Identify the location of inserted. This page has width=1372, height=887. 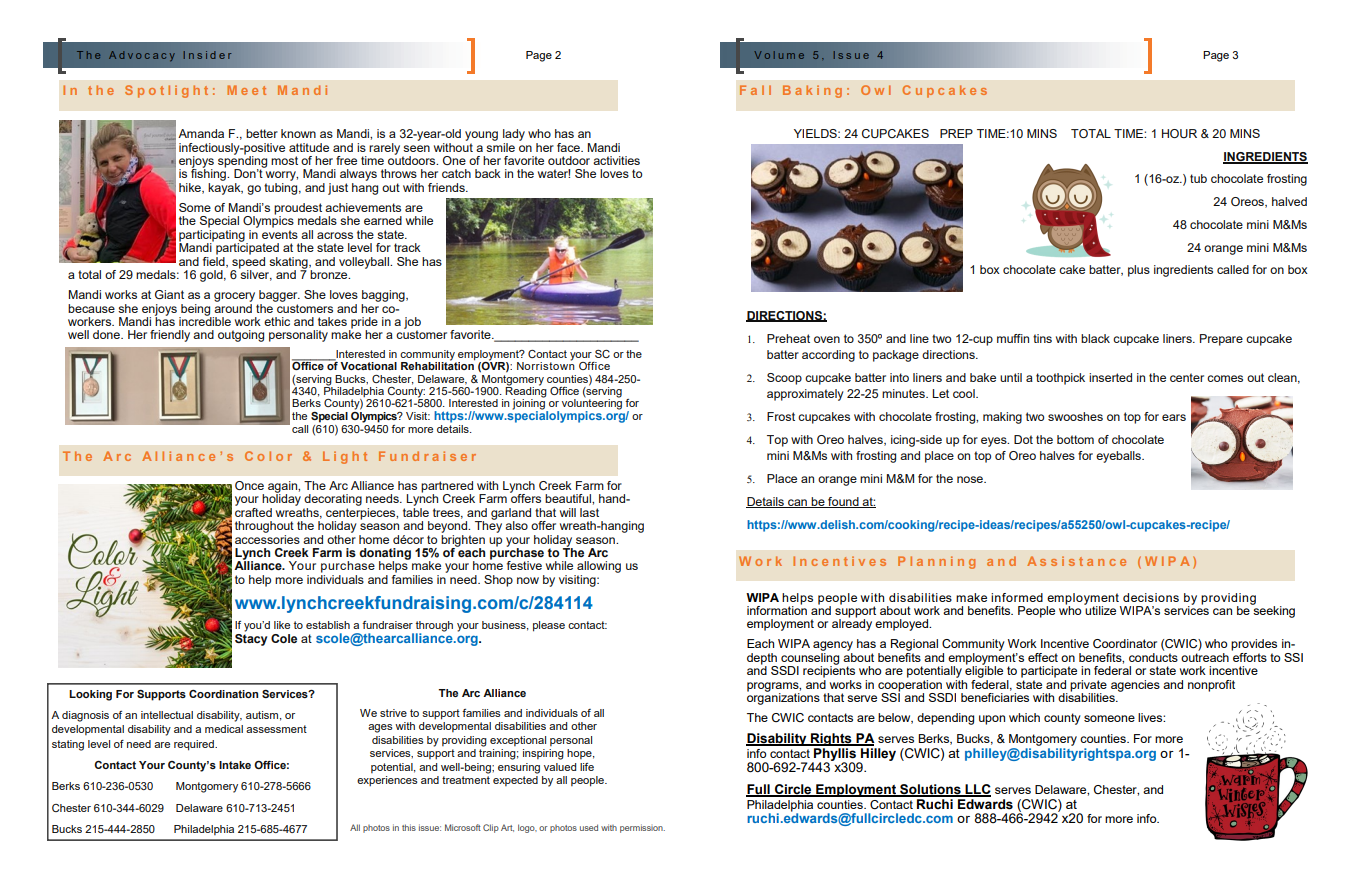
(1110, 377).
